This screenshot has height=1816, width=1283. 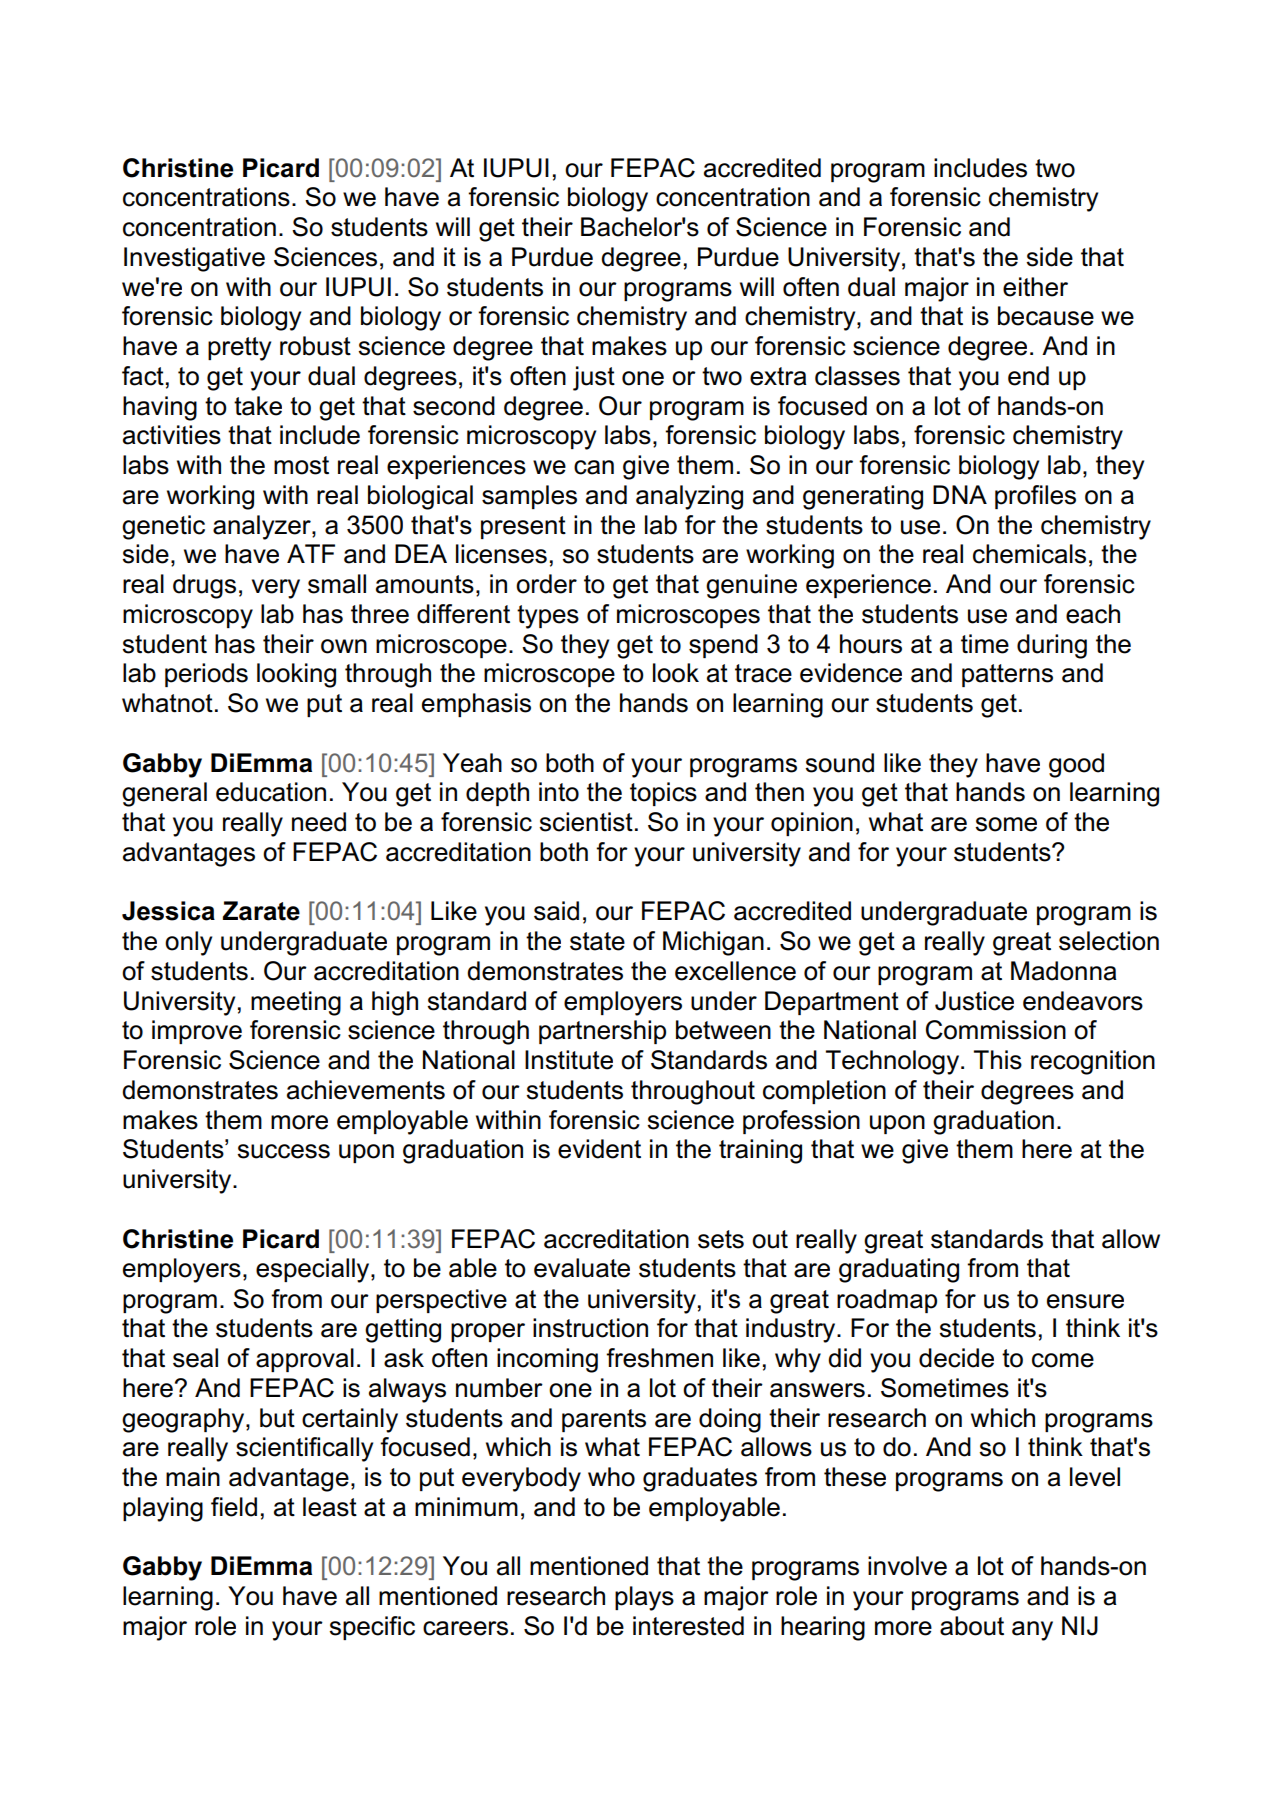 What do you see at coordinates (314, 1270) in the screenshot?
I see `especially` at bounding box center [314, 1270].
